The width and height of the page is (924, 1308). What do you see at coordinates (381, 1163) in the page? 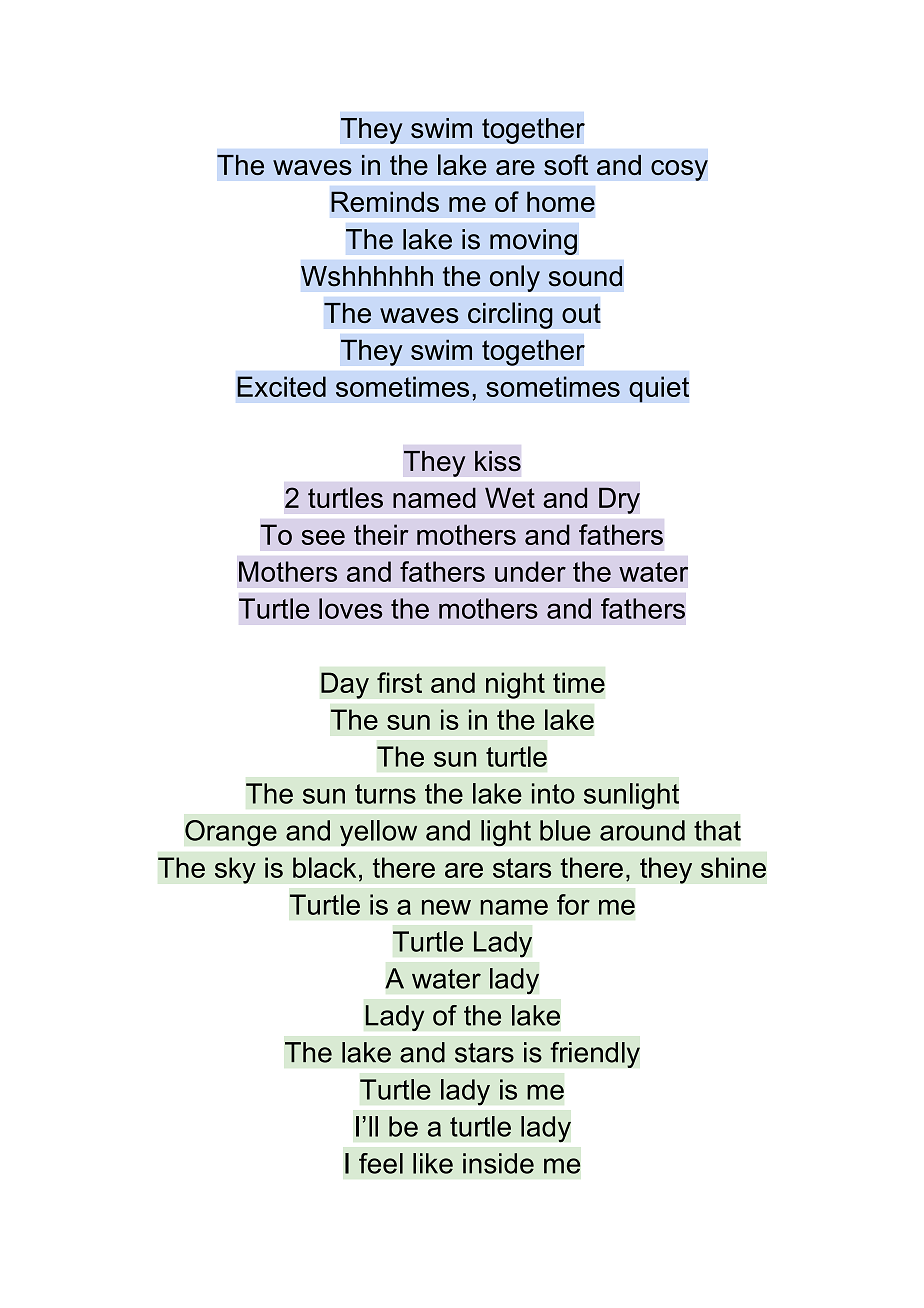
I see `feel` at bounding box center [381, 1163].
